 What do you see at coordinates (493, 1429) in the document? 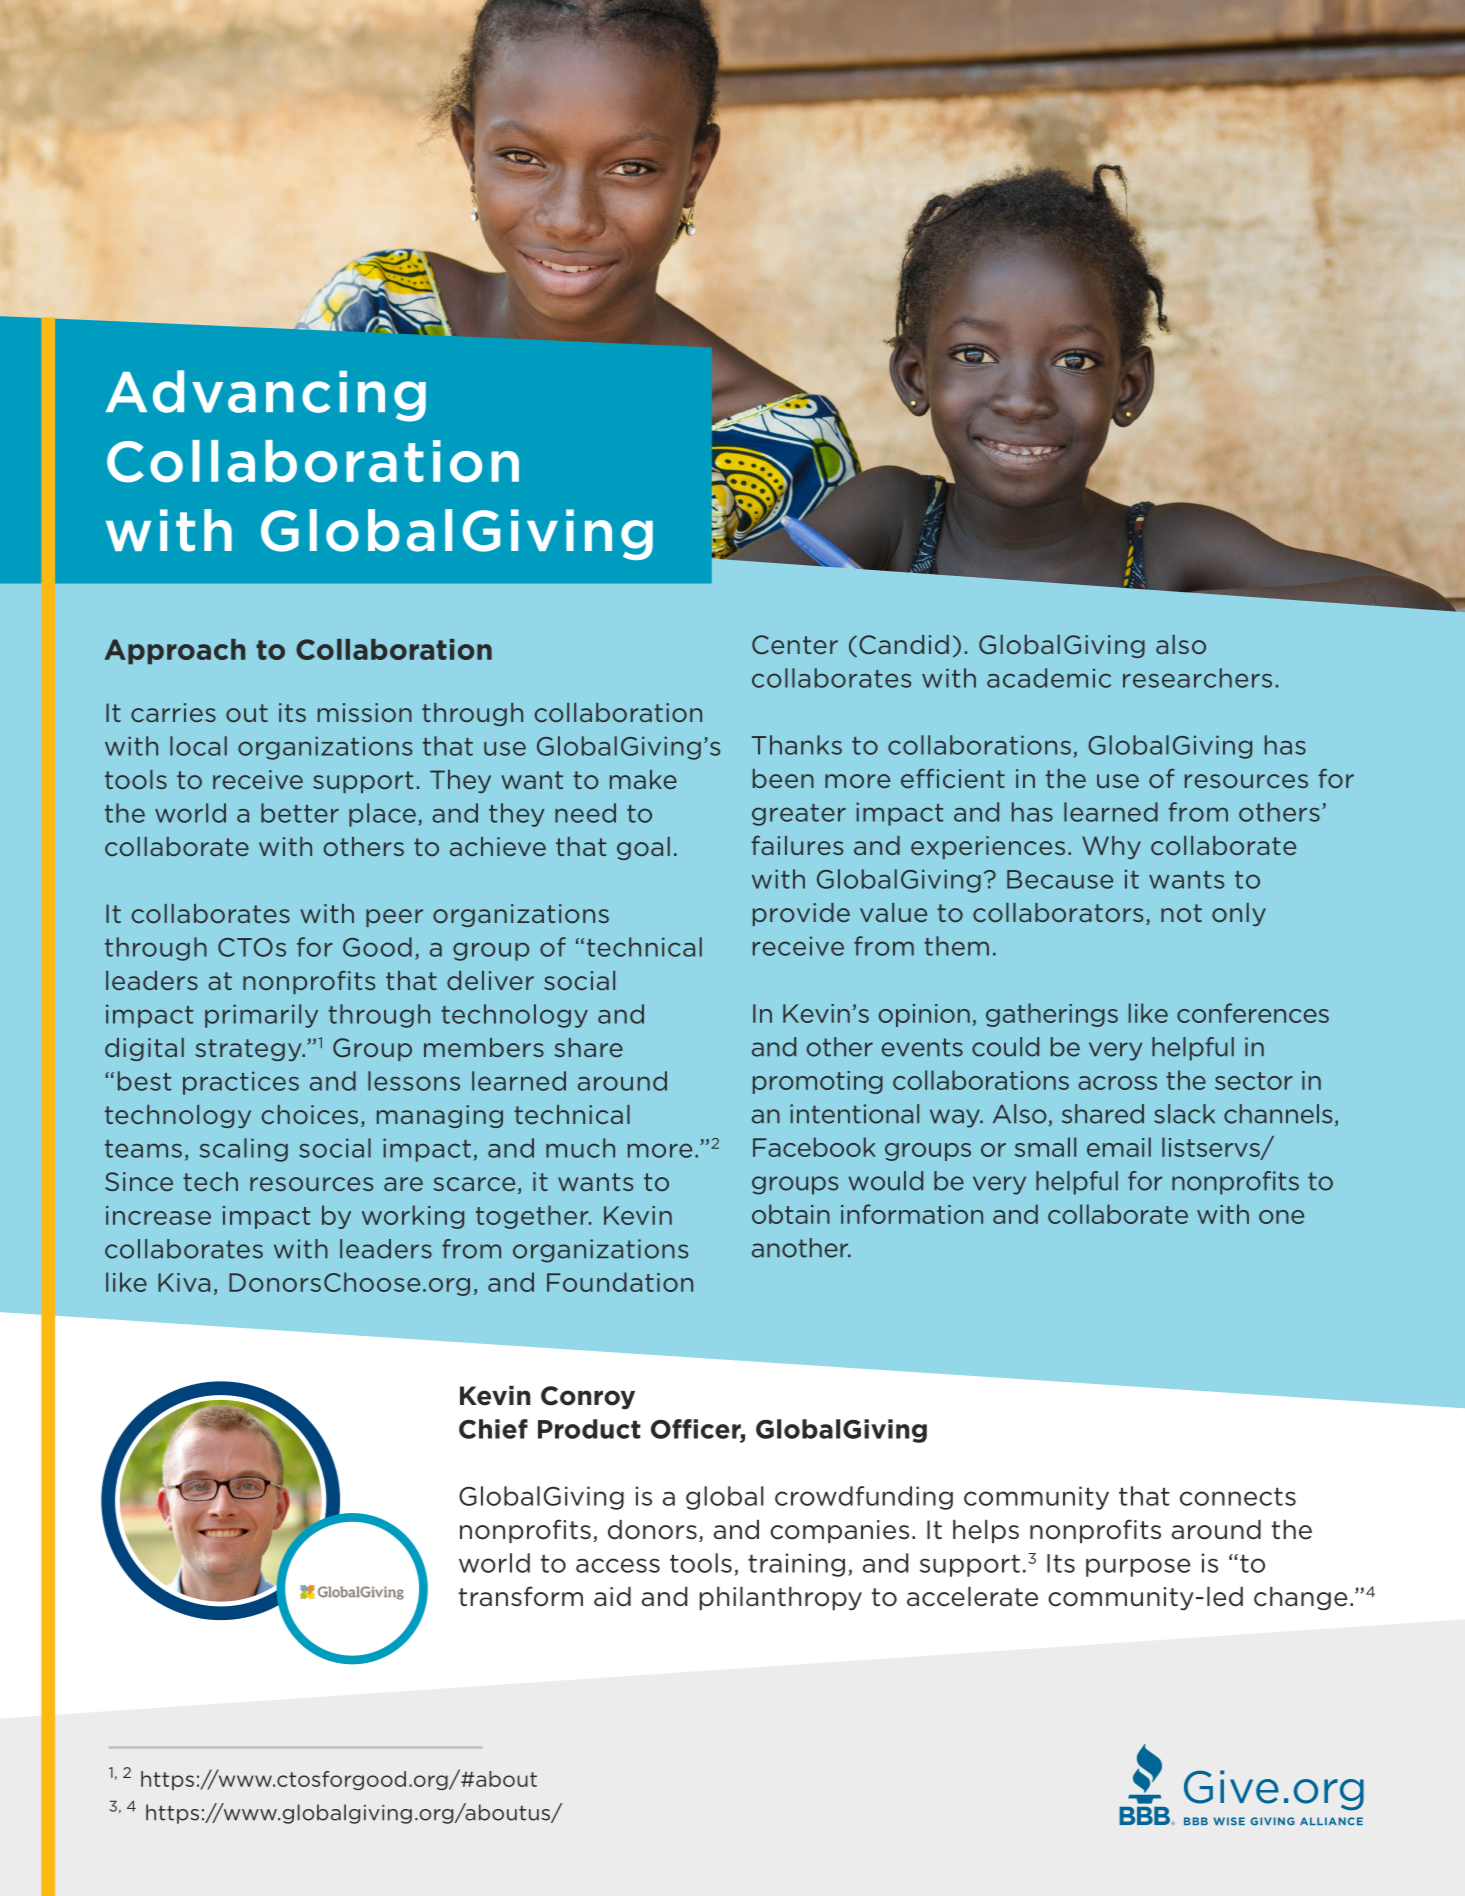
I see `Chief` at bounding box center [493, 1429].
